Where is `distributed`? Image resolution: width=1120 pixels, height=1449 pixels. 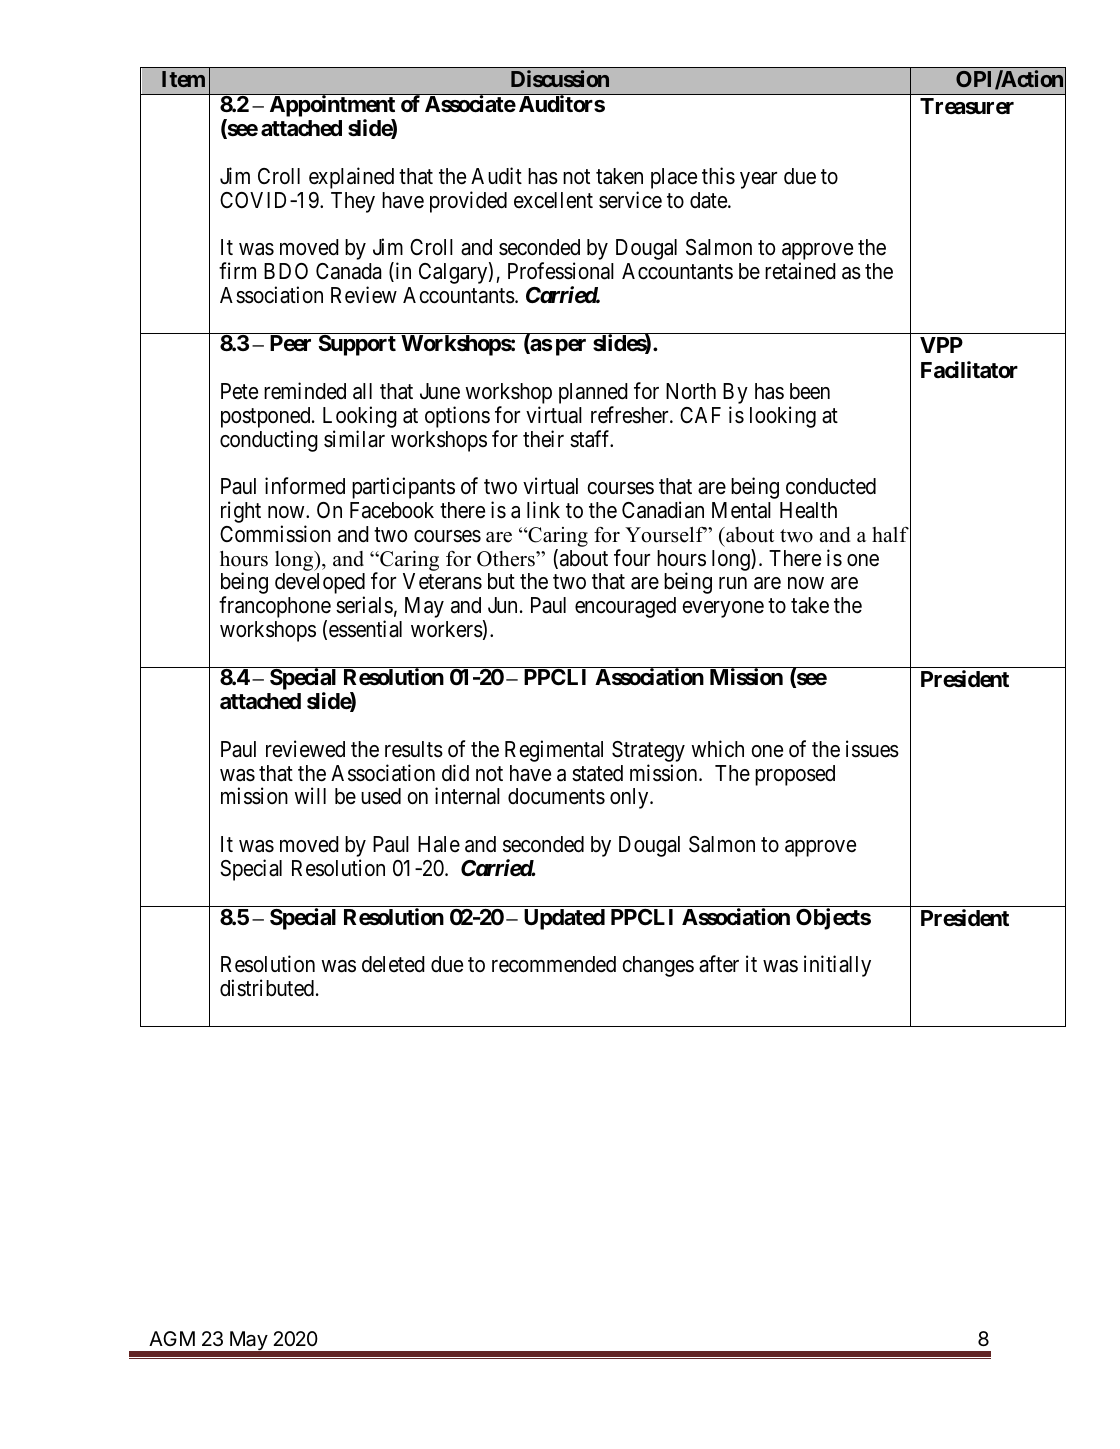
distributed is located at coordinates (268, 988).
